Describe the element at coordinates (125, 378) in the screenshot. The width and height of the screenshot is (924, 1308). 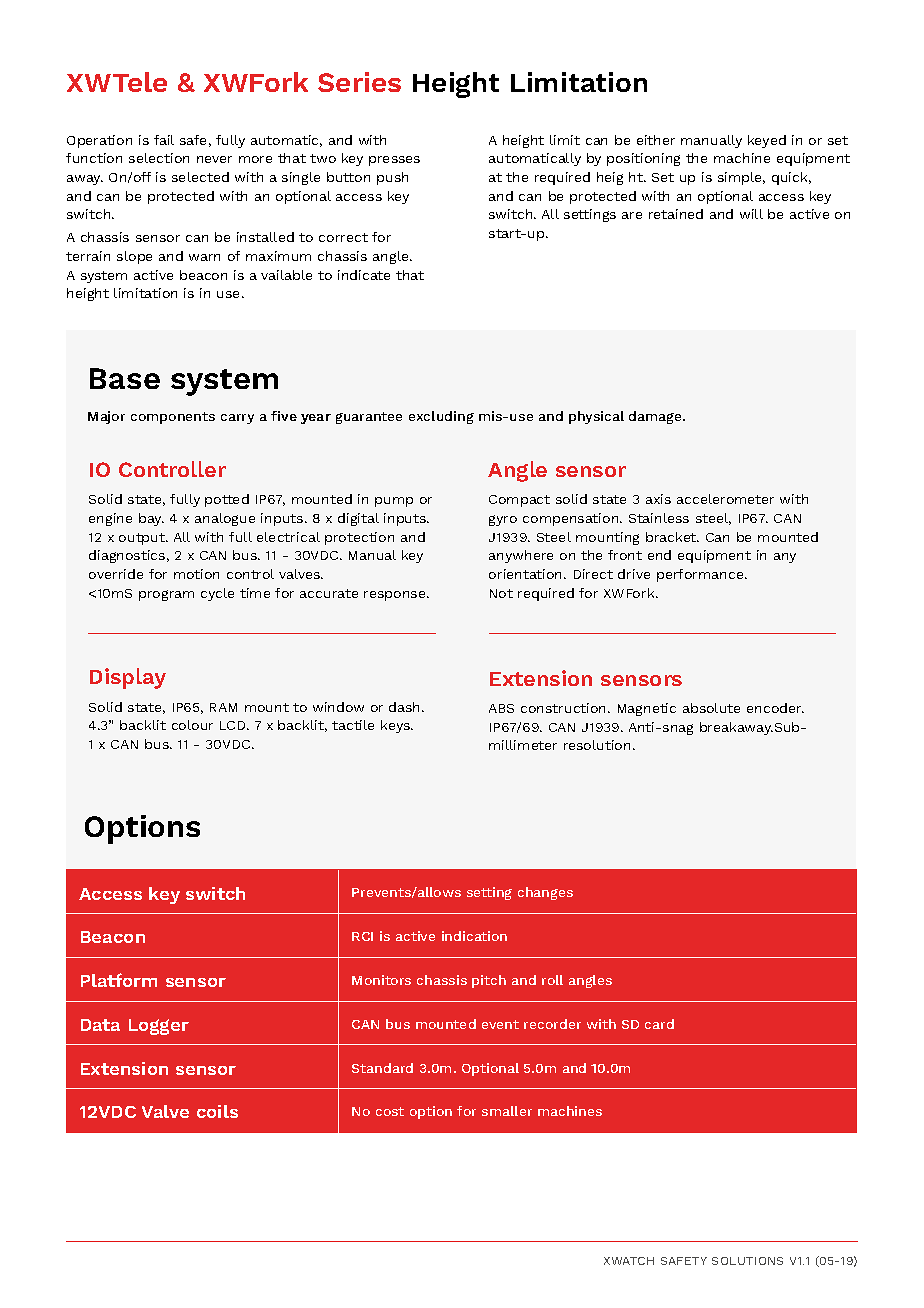
I see `Base` at that location.
